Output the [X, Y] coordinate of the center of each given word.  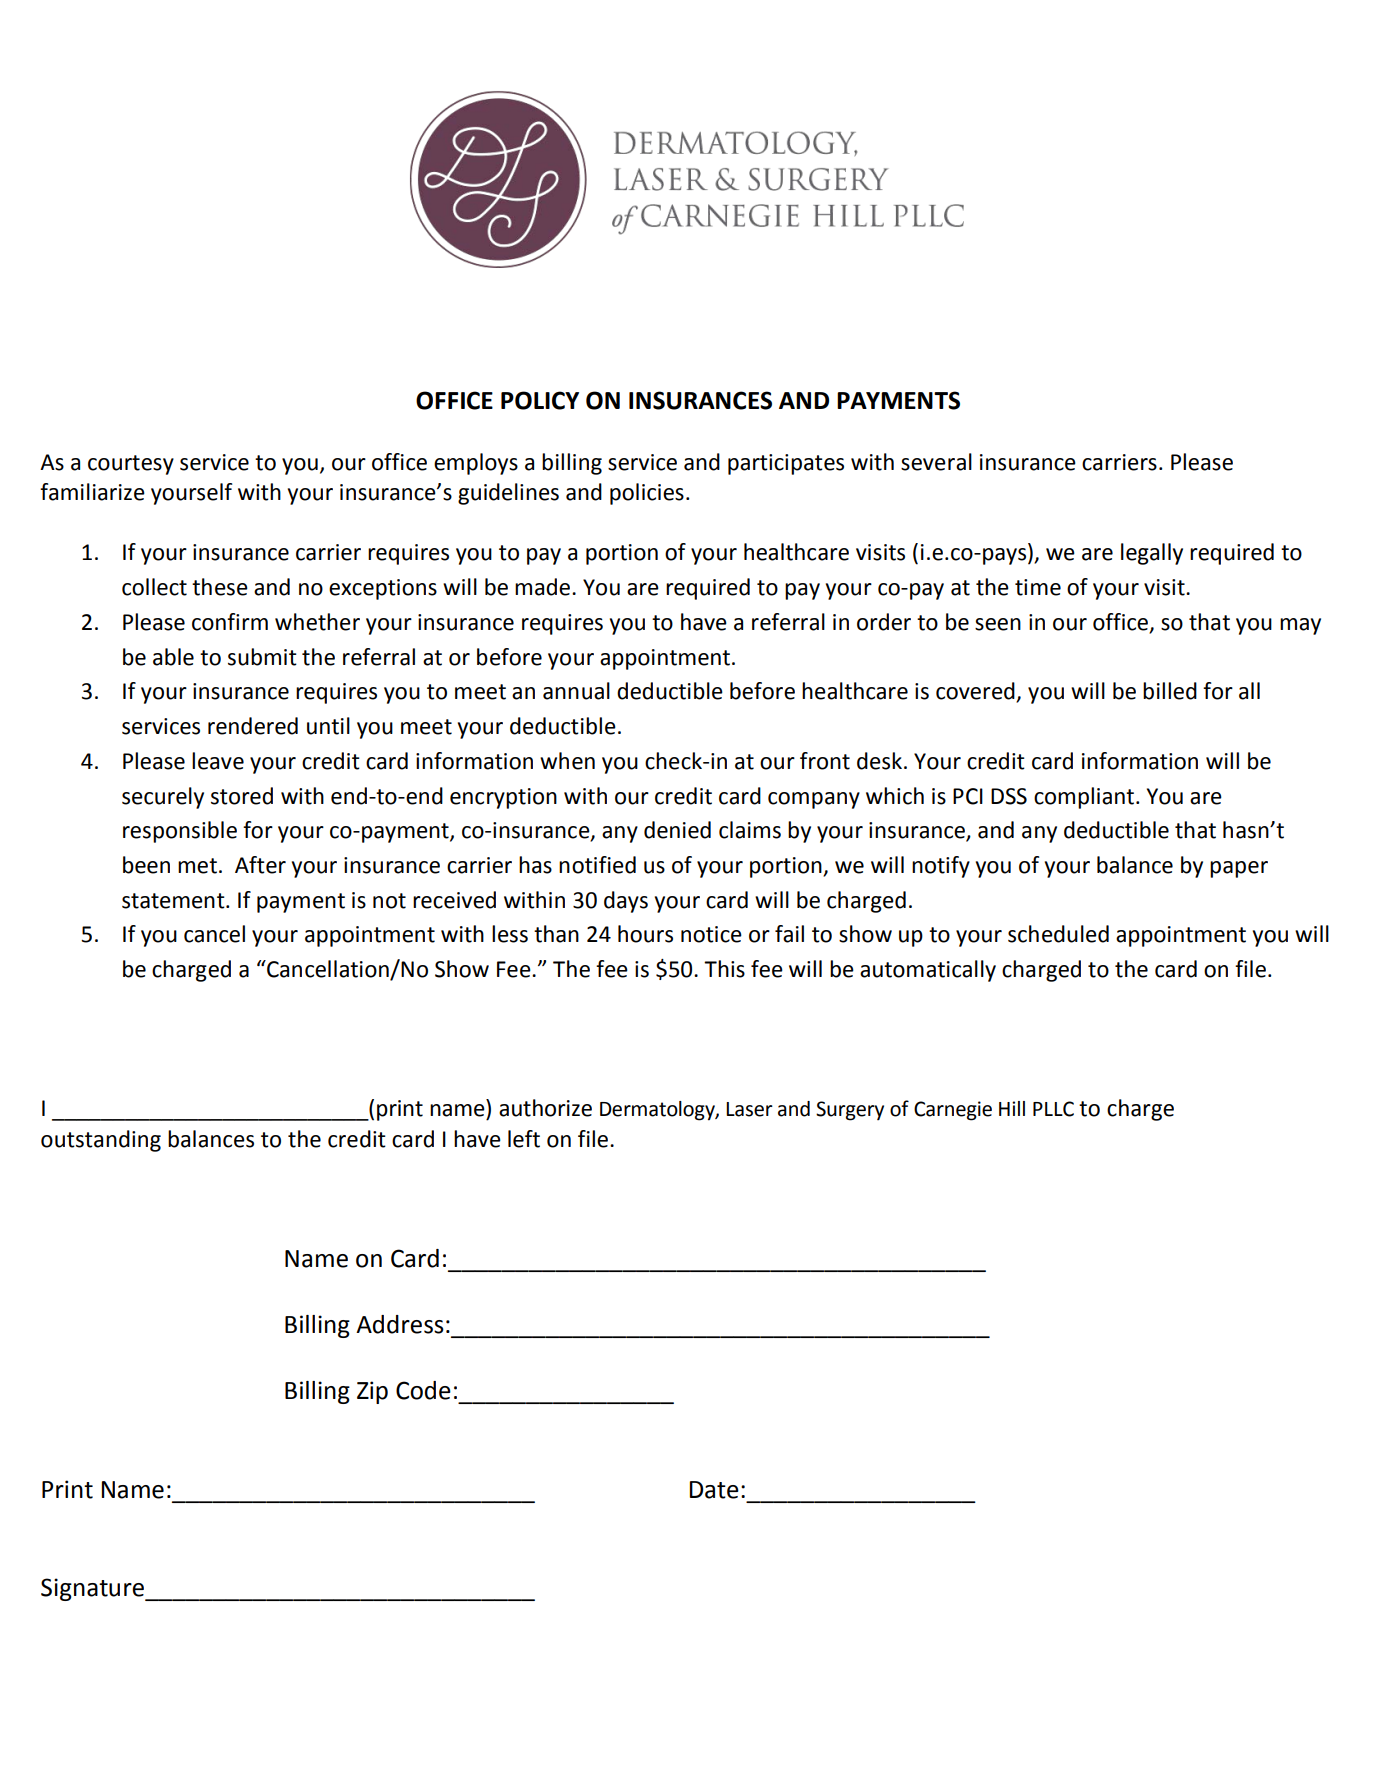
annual [576, 691]
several [936, 462]
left [524, 1139]
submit [262, 657]
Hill [1012, 1108]
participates [786, 464]
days [626, 902]
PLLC [1053, 1109]
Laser [749, 1109]
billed [1170, 691]
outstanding [101, 1141]
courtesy [131, 465]
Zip [372, 1392]
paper [1239, 869]
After [260, 865]
